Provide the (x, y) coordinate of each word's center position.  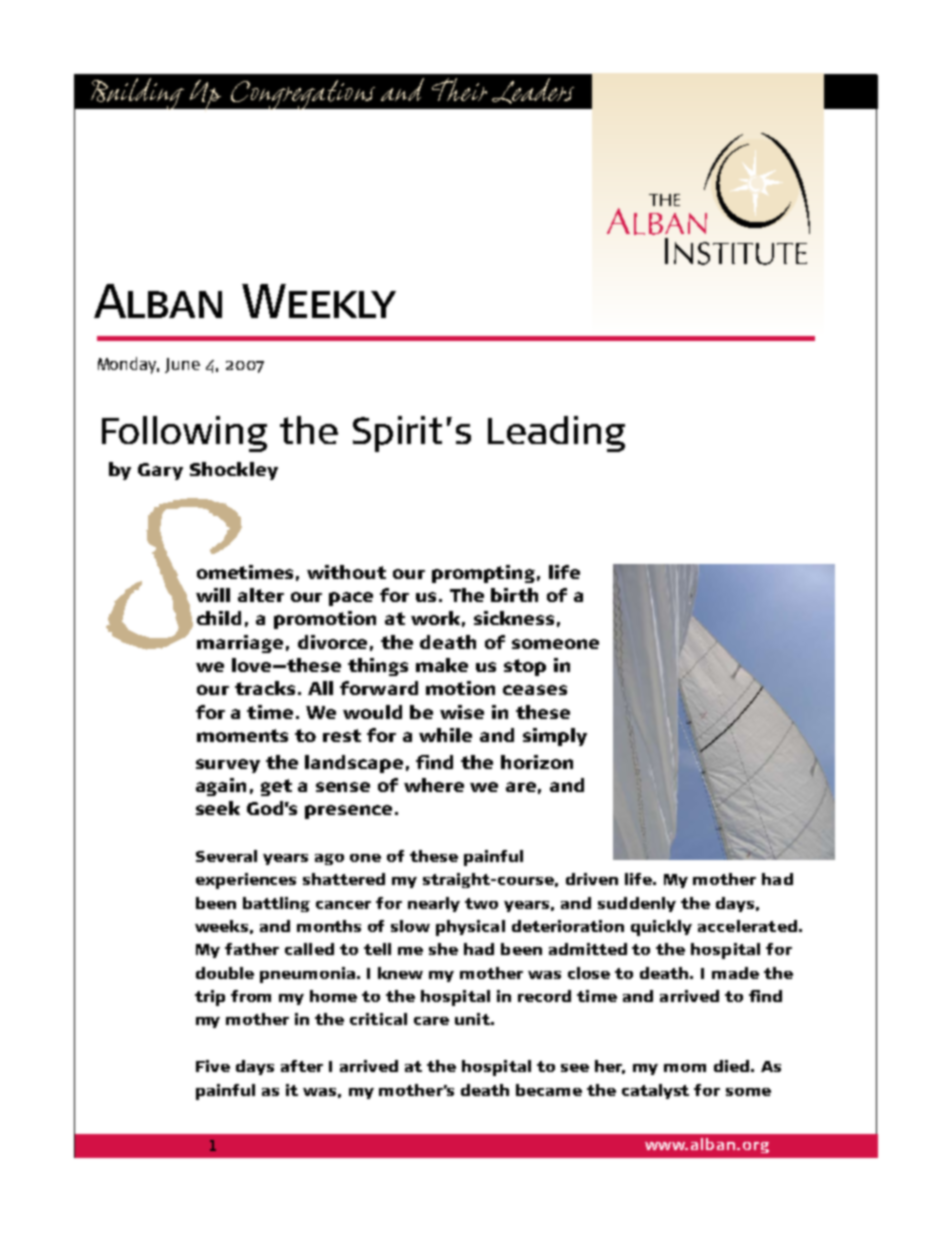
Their (459, 89)
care (431, 1021)
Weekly (319, 301)
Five (213, 1066)
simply (555, 737)
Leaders (533, 91)
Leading (556, 434)
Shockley (234, 471)
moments (242, 735)
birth (514, 595)
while (445, 735)
